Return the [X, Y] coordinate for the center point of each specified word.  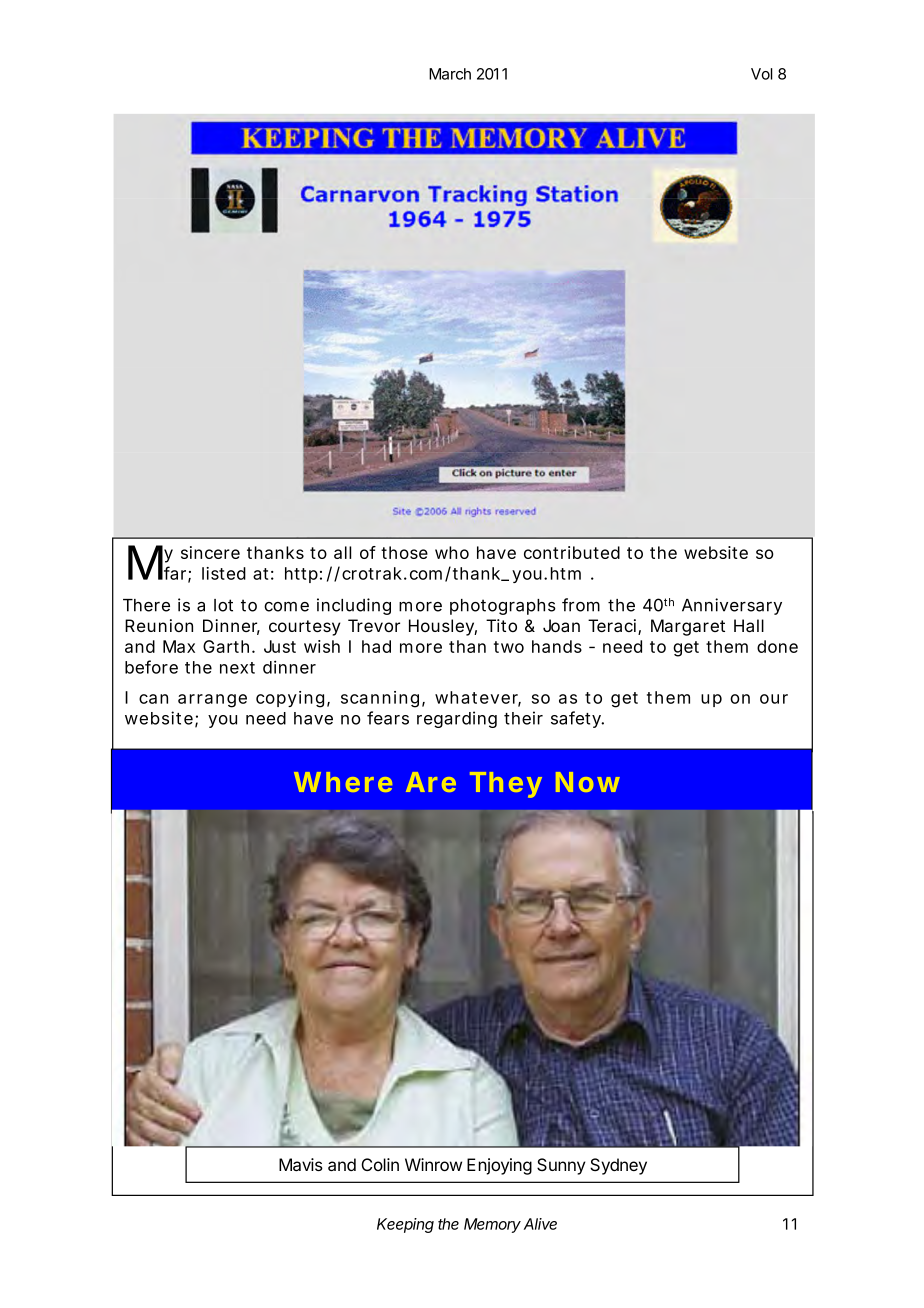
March [450, 74]
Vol [762, 74]
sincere [210, 552]
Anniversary [732, 606]
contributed [572, 552]
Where [343, 782]
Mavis [301, 1164]
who [452, 552]
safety [577, 719]
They [506, 785]
